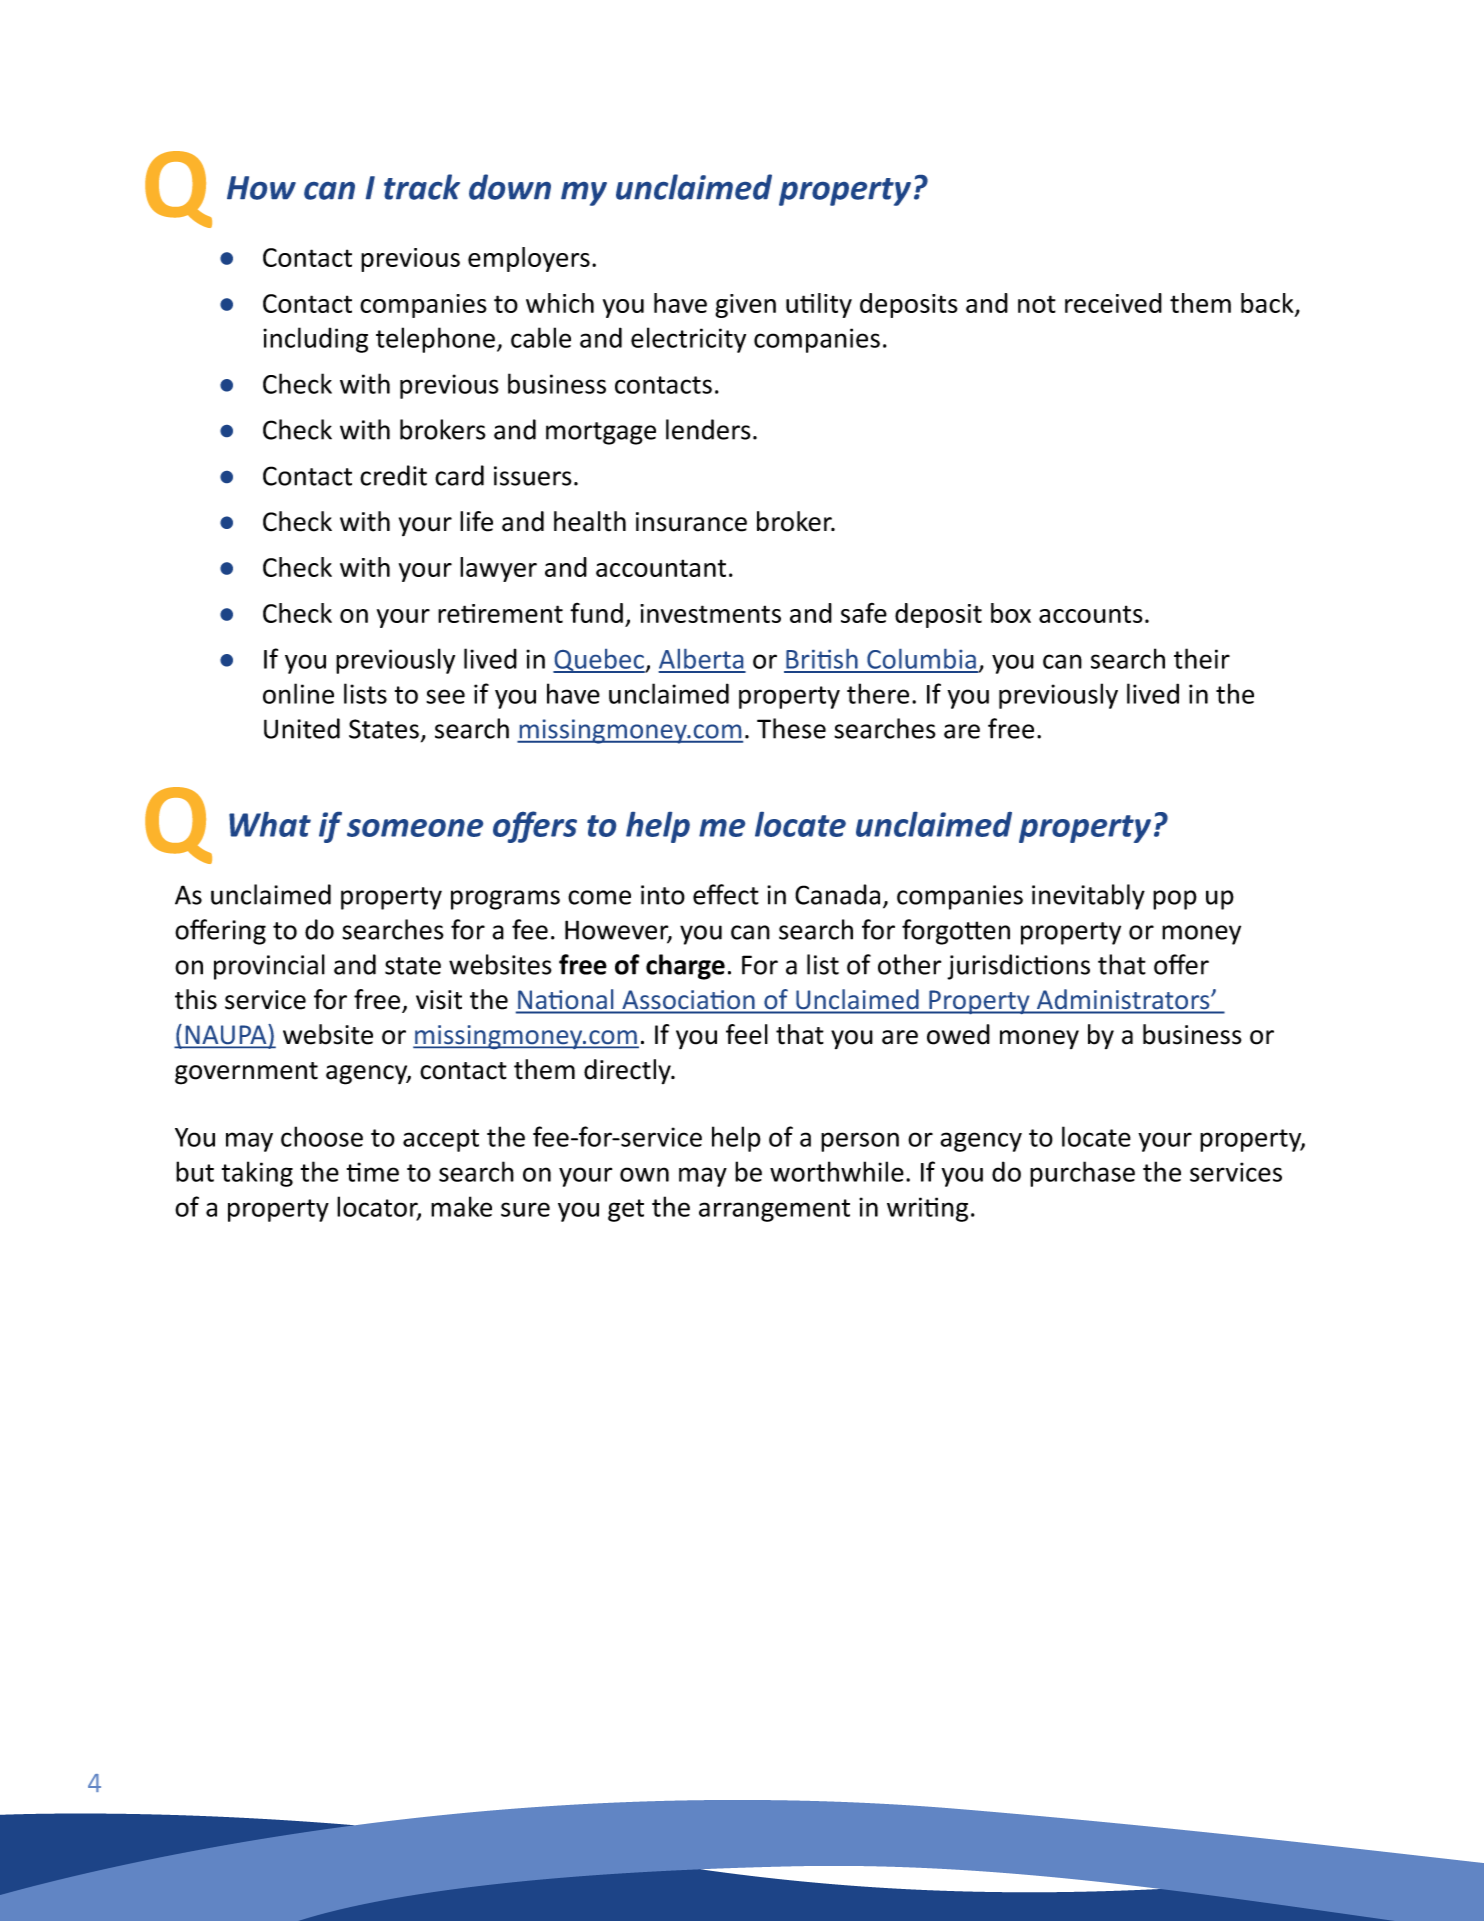  What do you see at coordinates (774, 1210) in the document?
I see `arrangement` at bounding box center [774, 1210].
